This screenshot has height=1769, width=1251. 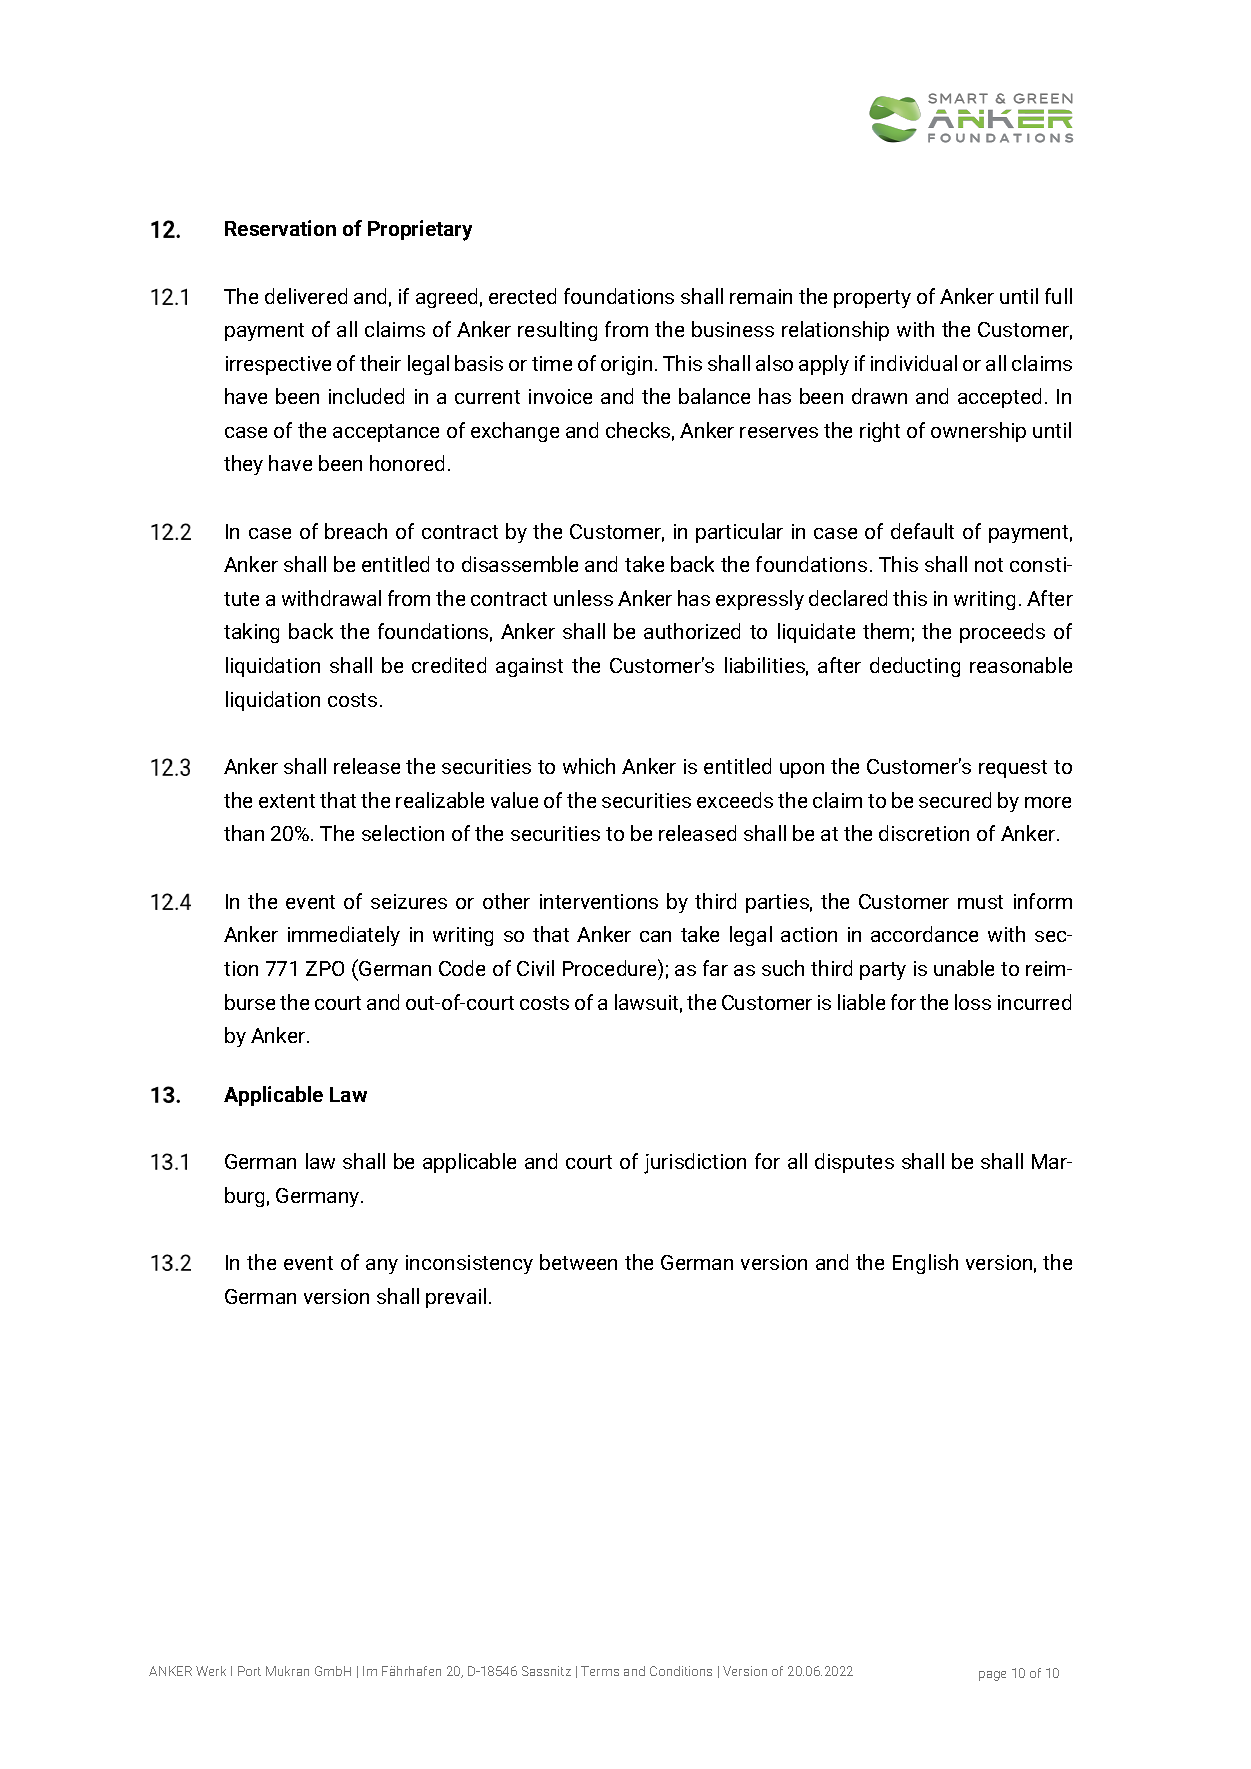 I want to click on immediately, so click(x=344, y=936).
